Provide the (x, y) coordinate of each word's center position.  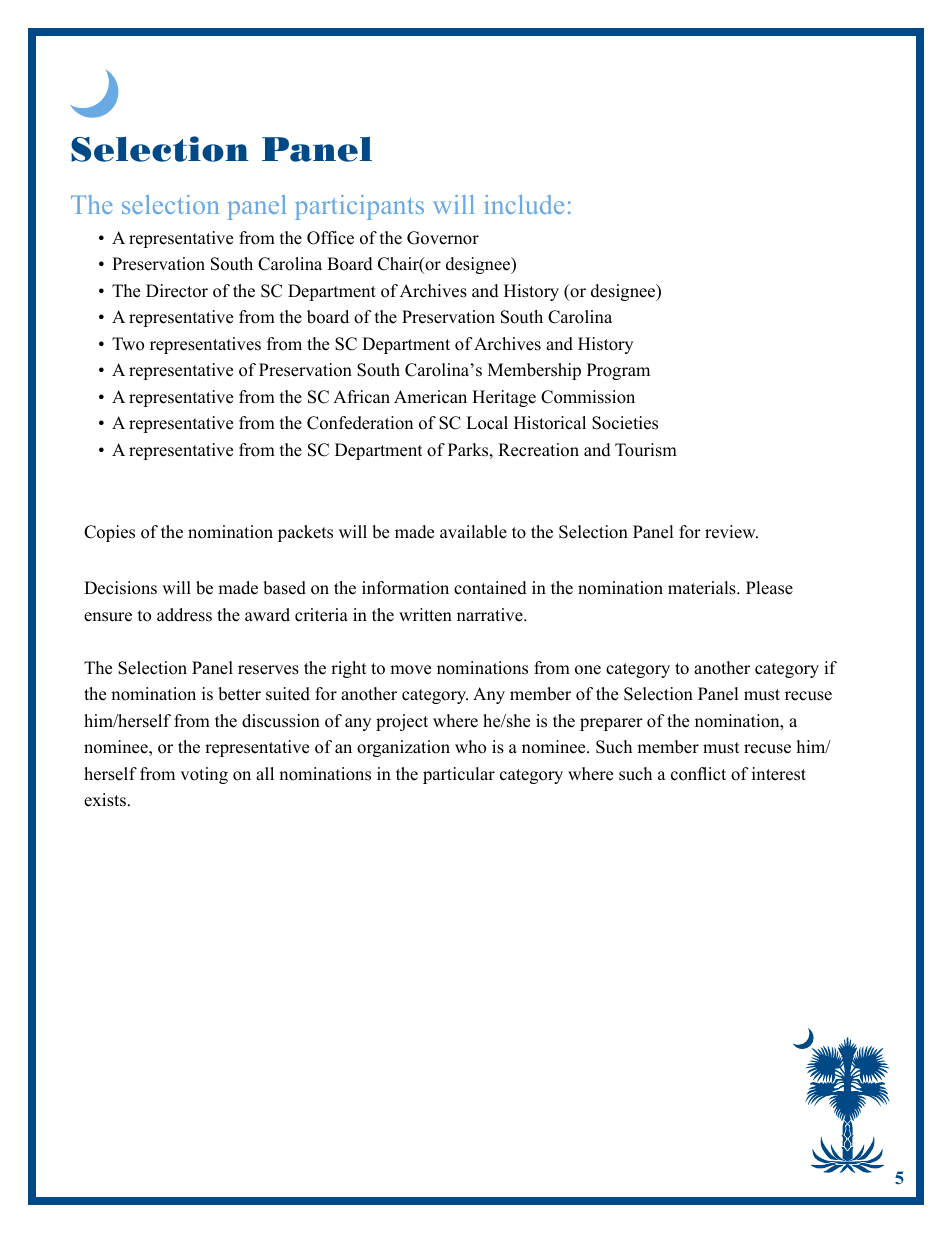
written (425, 615)
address (184, 615)
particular (459, 775)
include (524, 204)
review (731, 532)
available (473, 532)
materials (703, 588)
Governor (443, 238)
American (430, 397)
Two (128, 344)
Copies (109, 533)
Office (330, 238)
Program (618, 371)
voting (204, 775)
